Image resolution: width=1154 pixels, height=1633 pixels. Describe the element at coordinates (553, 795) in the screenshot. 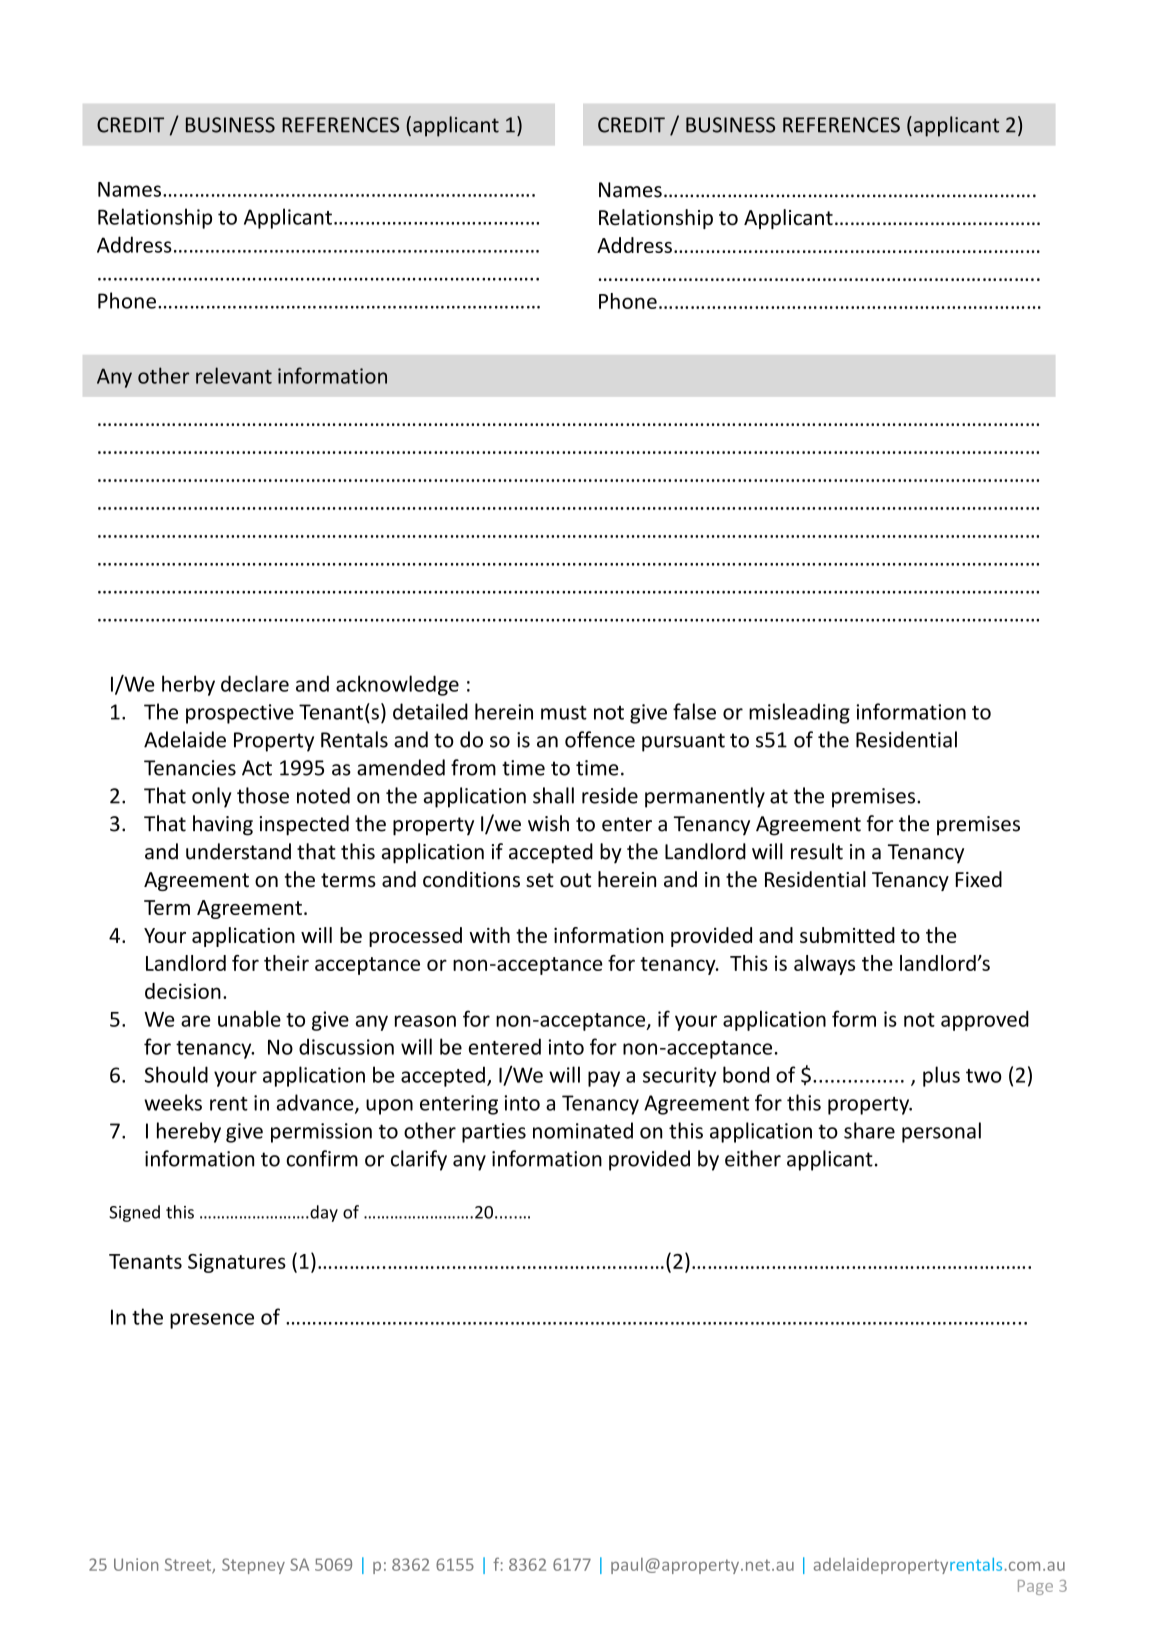

I see `shall` at that location.
